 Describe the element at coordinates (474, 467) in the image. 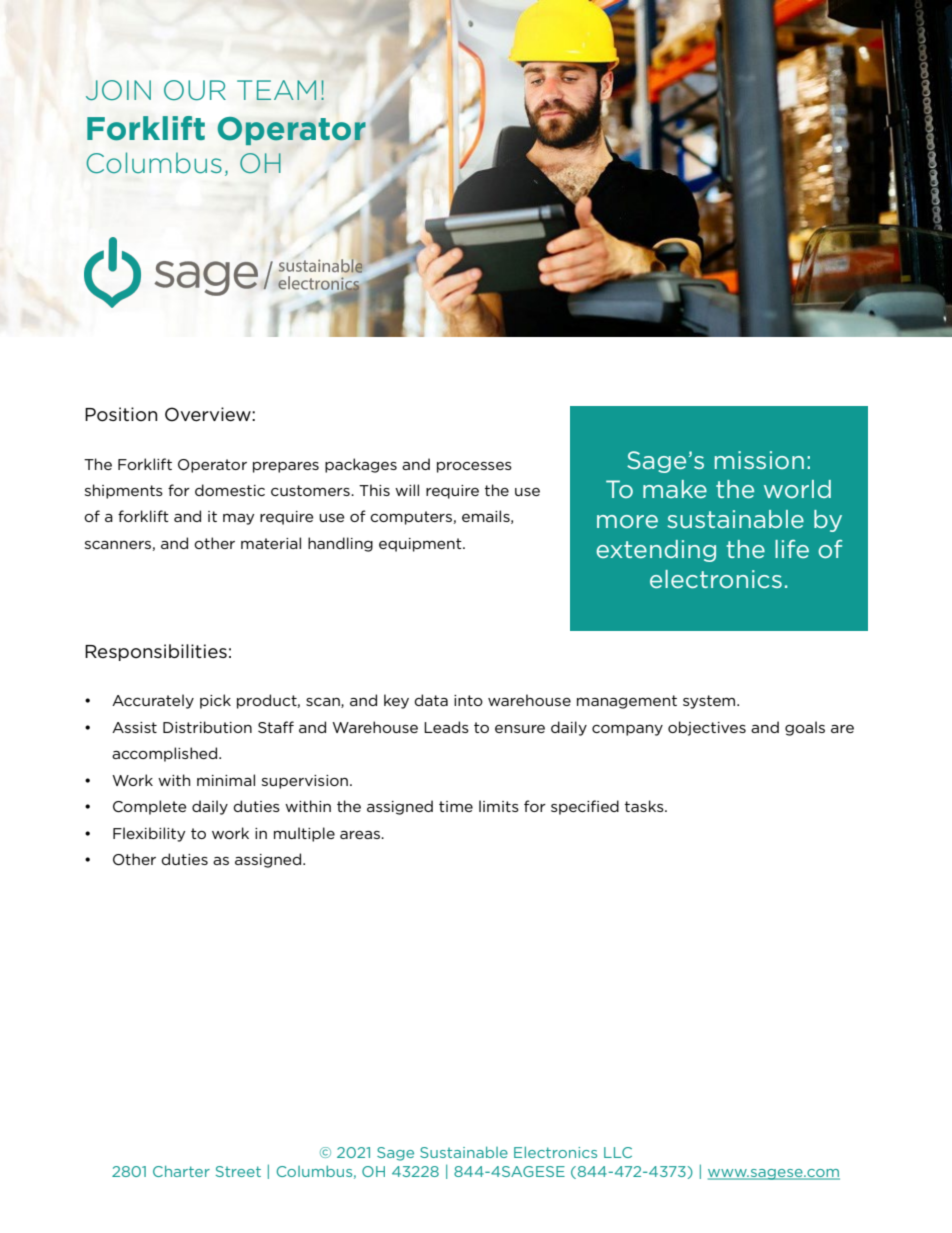

I see `processes` at that location.
